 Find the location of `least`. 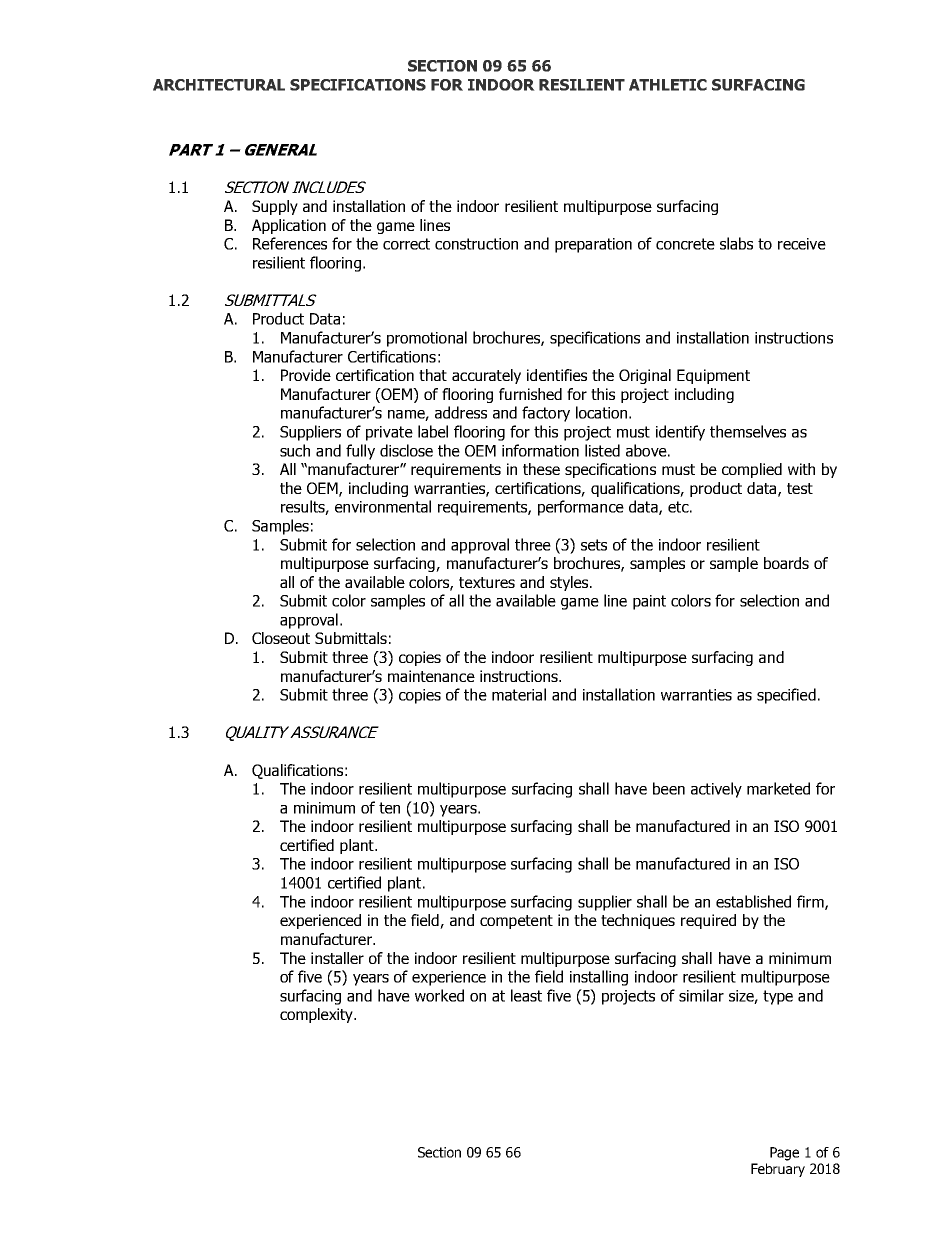

least is located at coordinates (526, 995).
